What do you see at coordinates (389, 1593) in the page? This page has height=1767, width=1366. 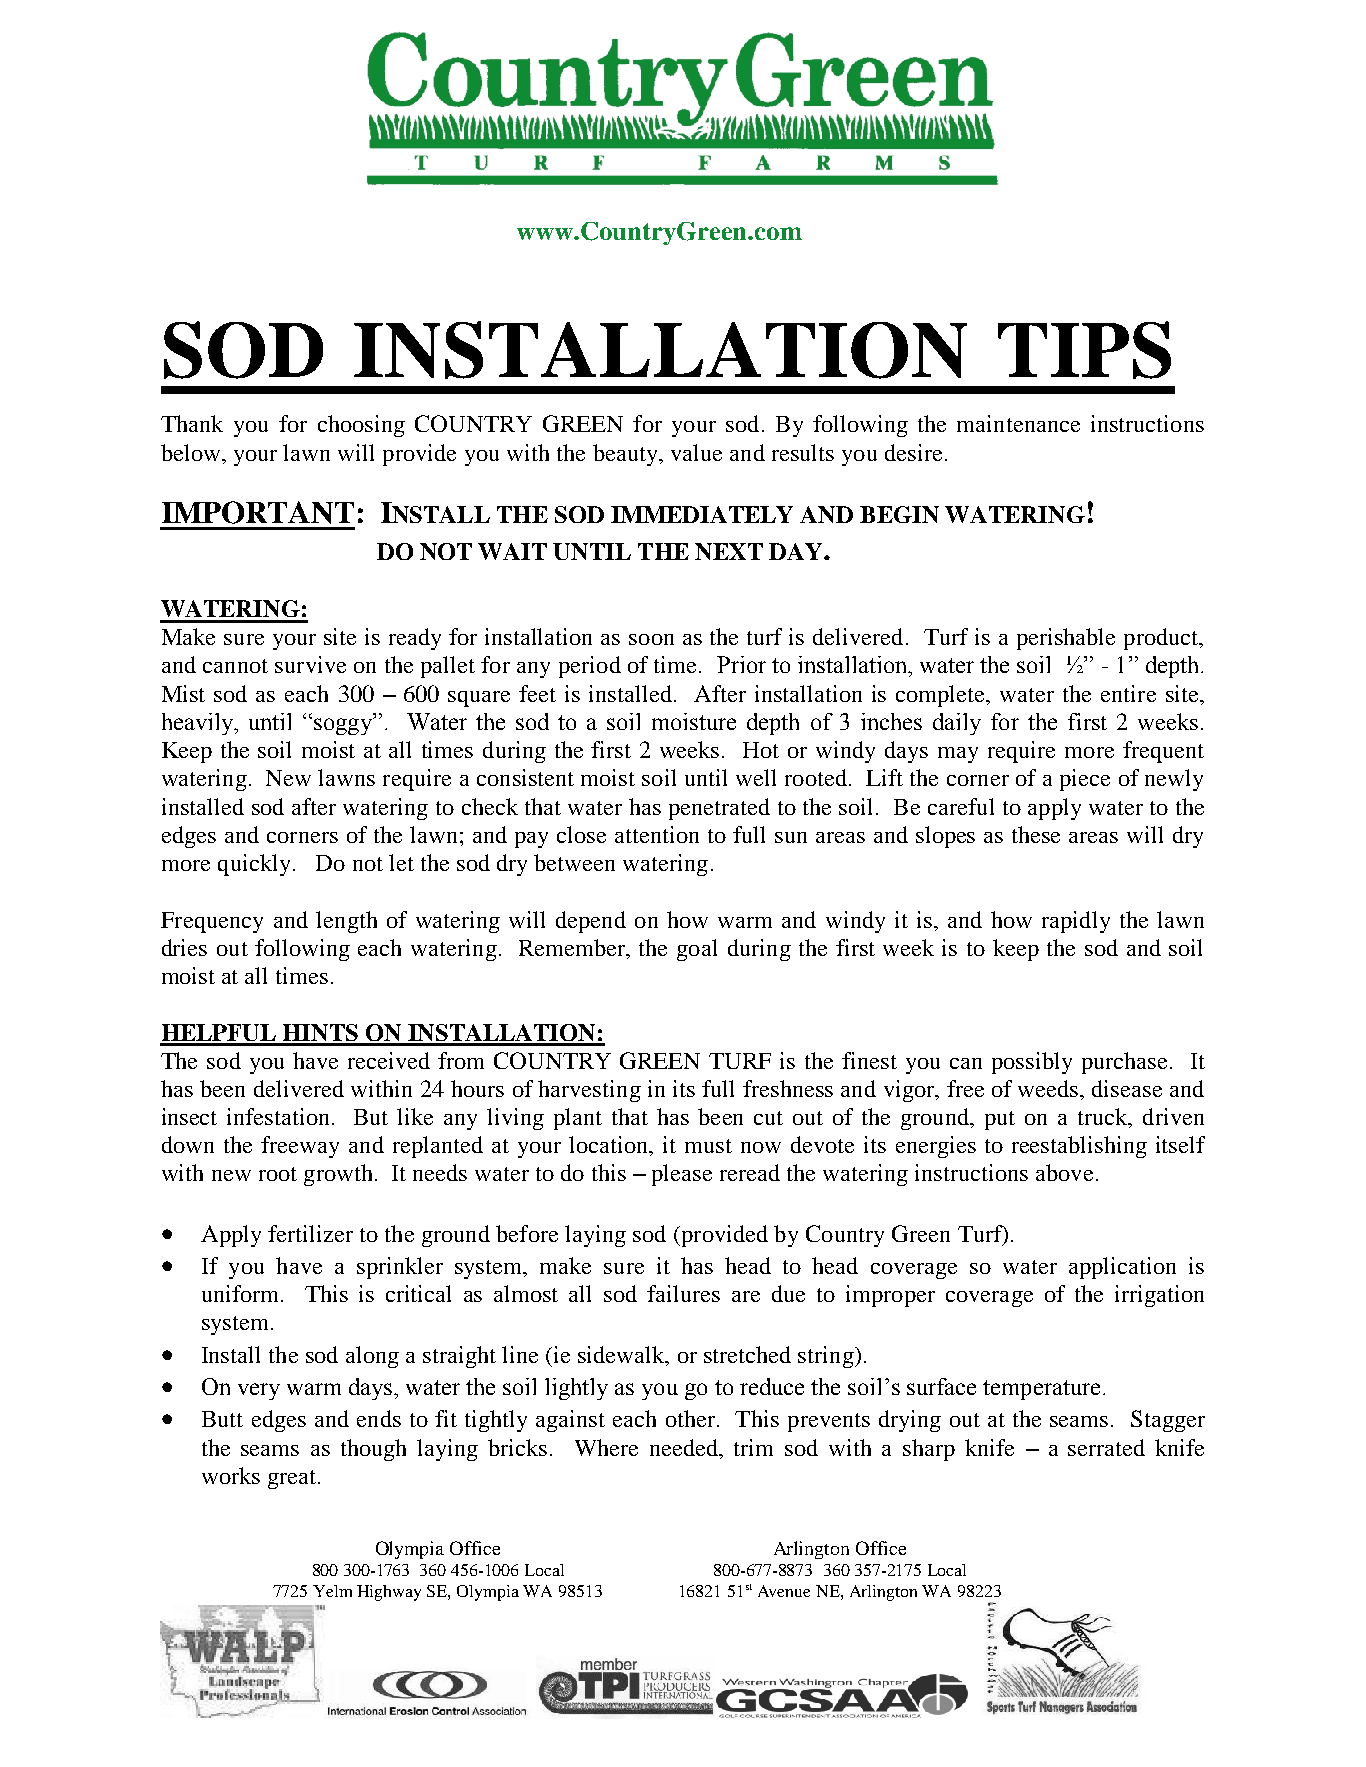 I see `Highway` at bounding box center [389, 1593].
